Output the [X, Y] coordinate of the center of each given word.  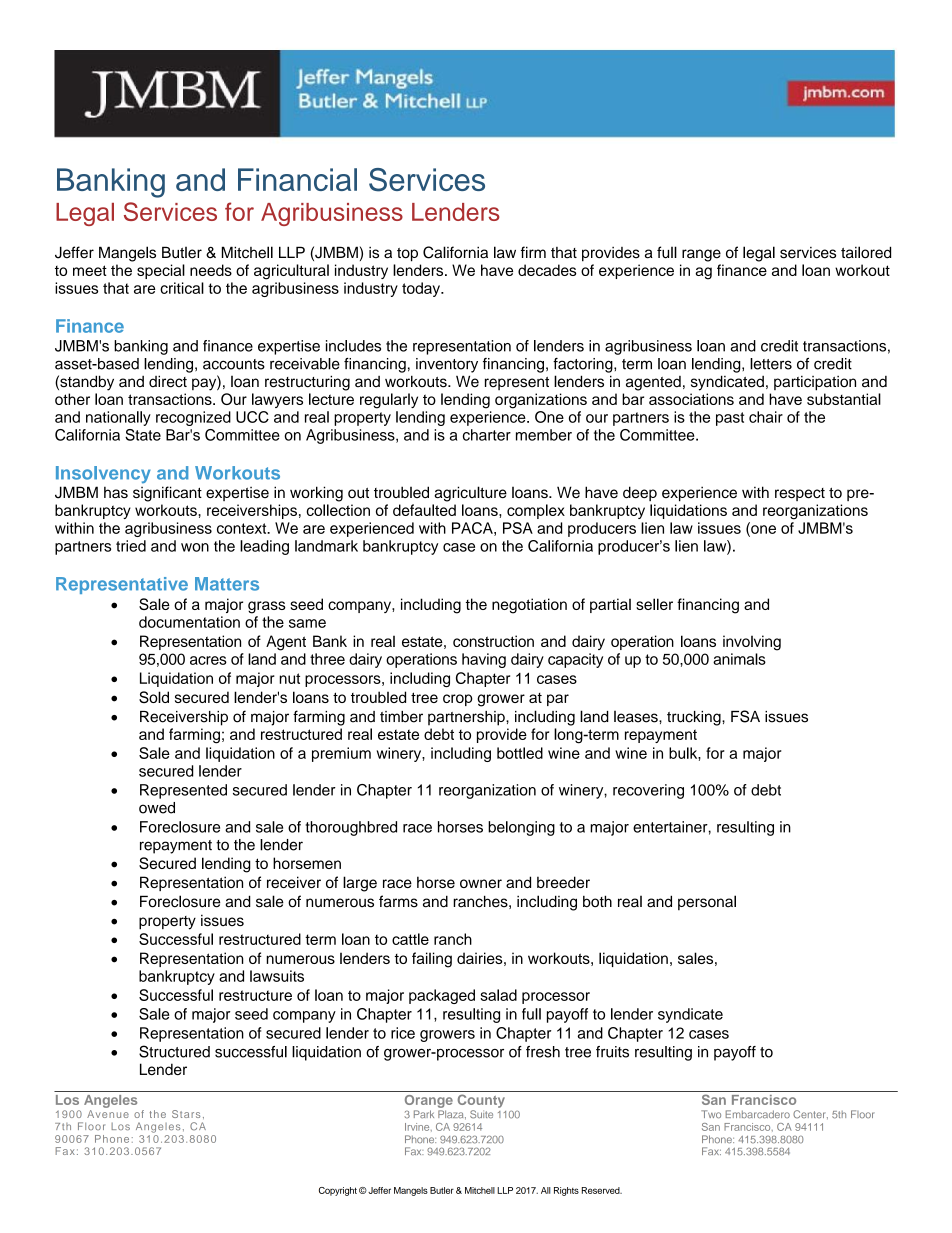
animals [739, 659]
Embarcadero [758, 1114]
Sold [154, 697]
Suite [481, 1114]
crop [458, 700]
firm [533, 252]
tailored [866, 252]
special [161, 271]
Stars [186, 1114]
